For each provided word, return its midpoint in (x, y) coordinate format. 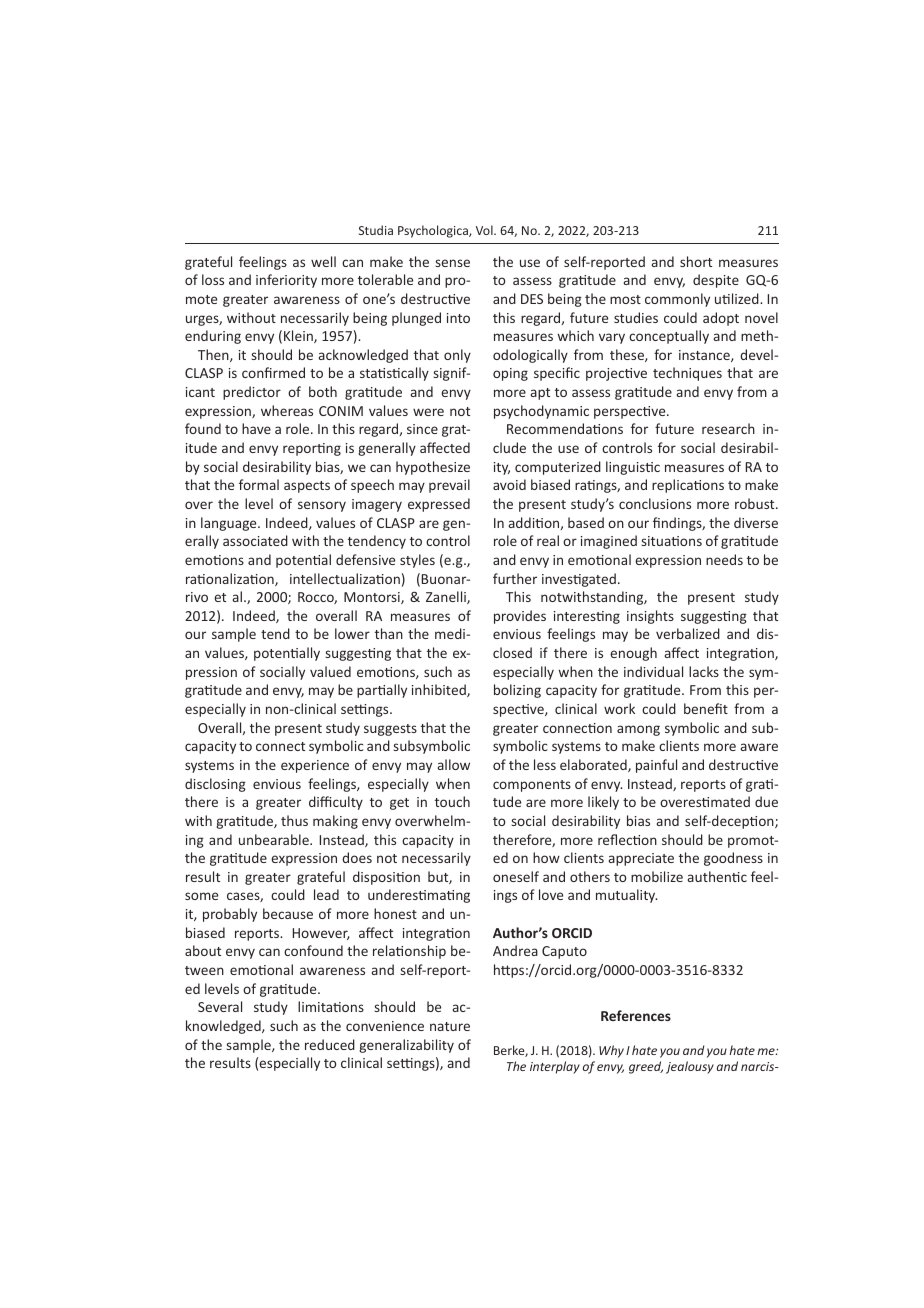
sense (453, 263)
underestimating (419, 896)
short (696, 261)
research (728, 428)
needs (724, 559)
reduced (330, 1044)
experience (315, 766)
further (515, 578)
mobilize (657, 876)
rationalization (231, 579)
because (288, 913)
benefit (706, 708)
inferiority (286, 281)
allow (454, 764)
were (428, 412)
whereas (287, 410)
